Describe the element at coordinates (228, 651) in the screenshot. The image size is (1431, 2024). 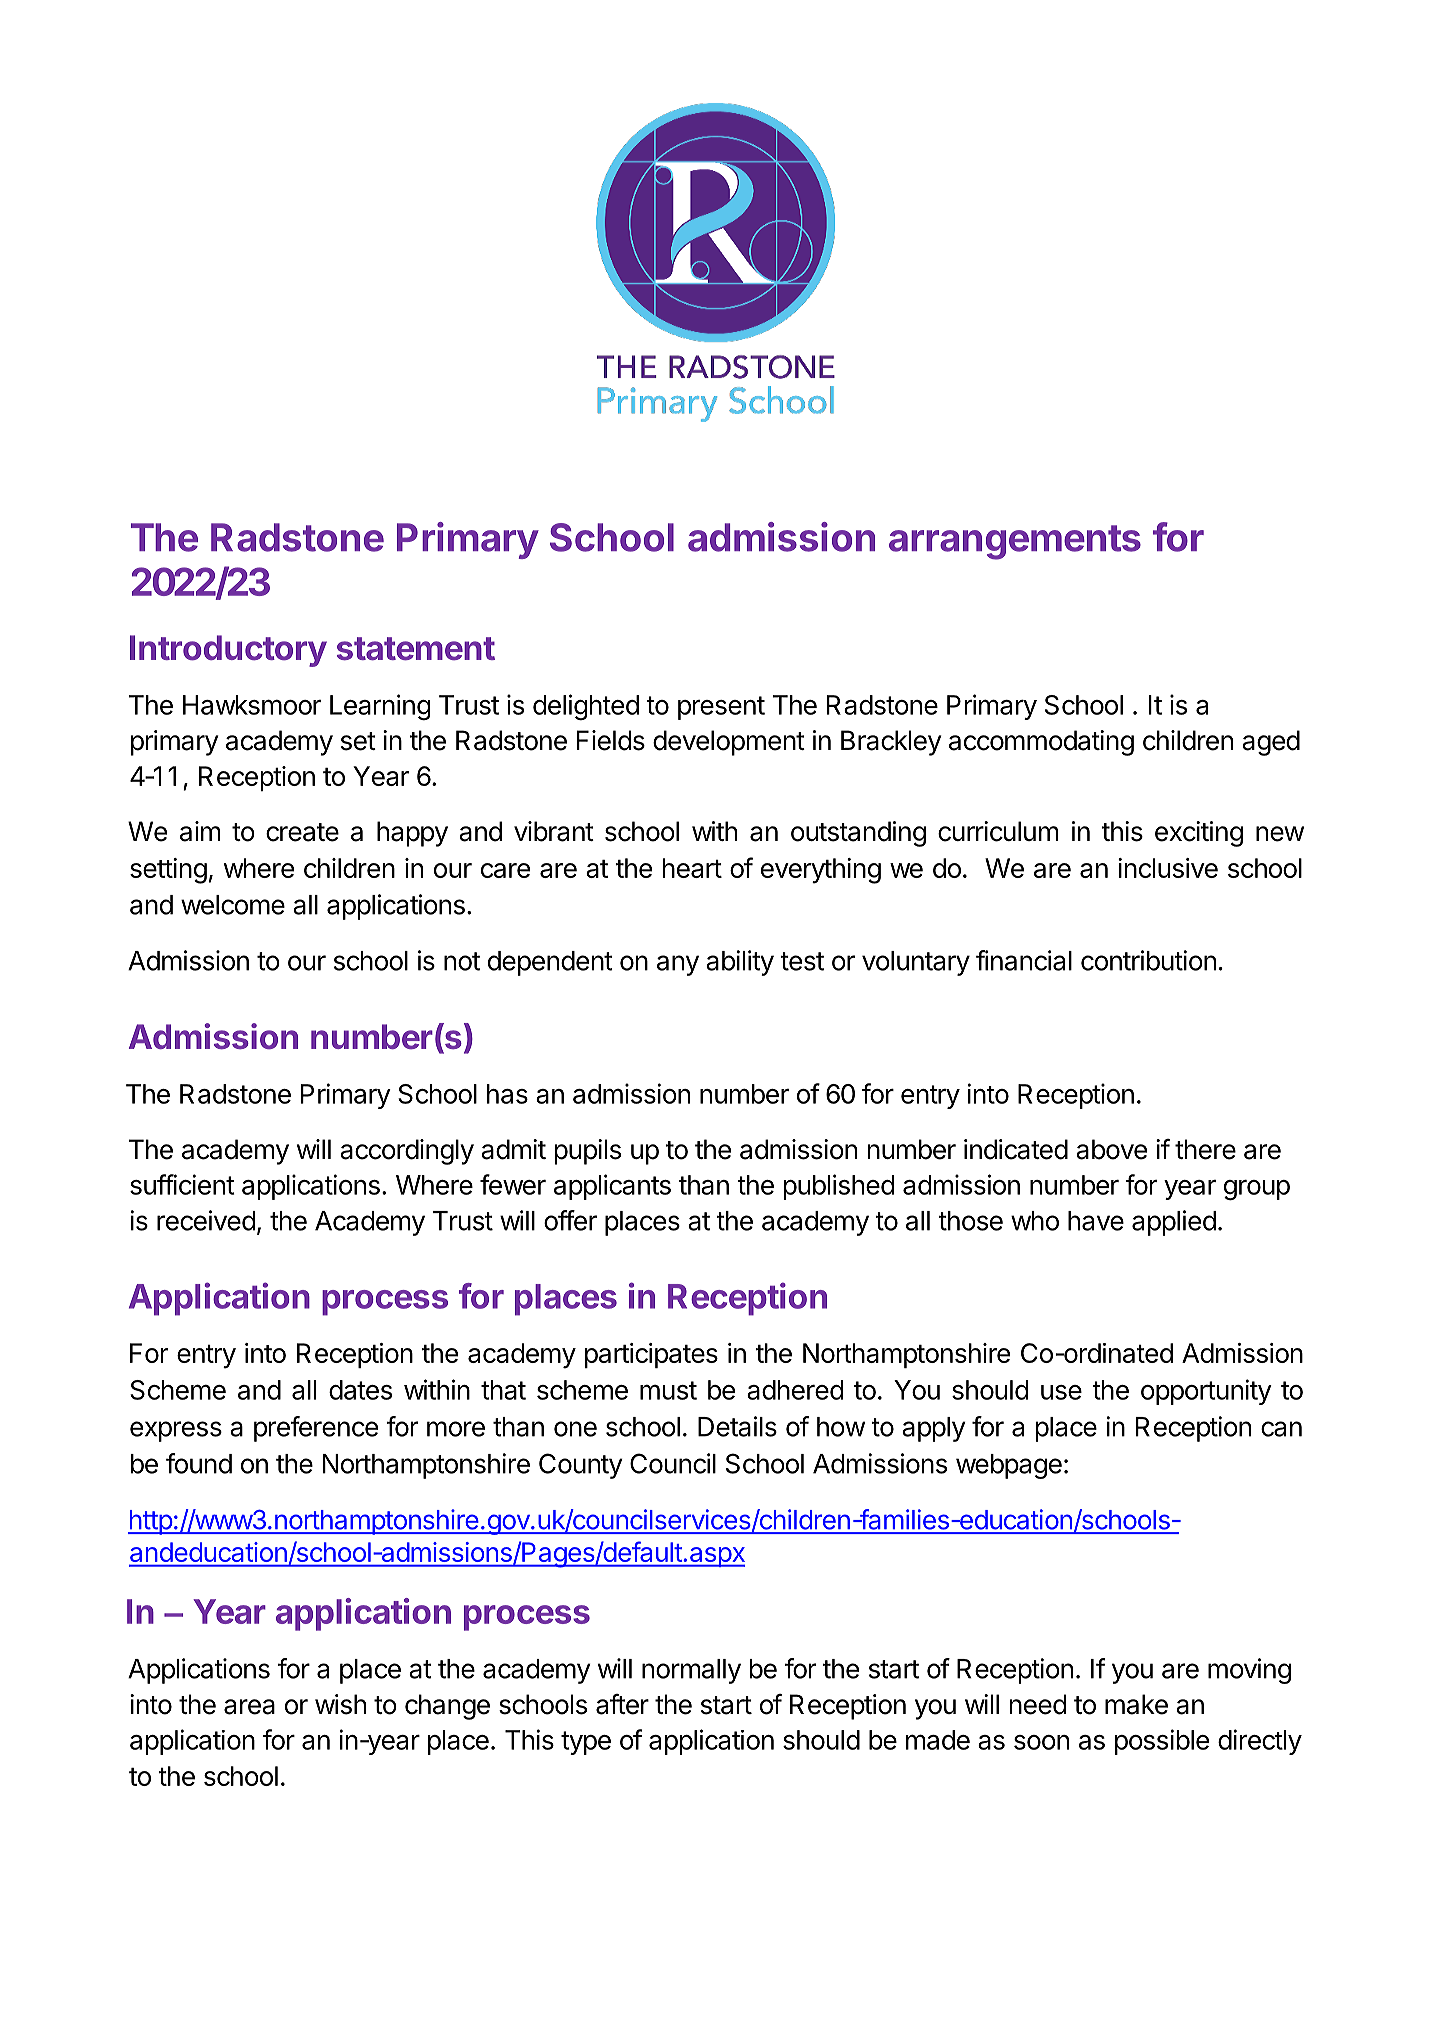
I see `Introductory` at that location.
